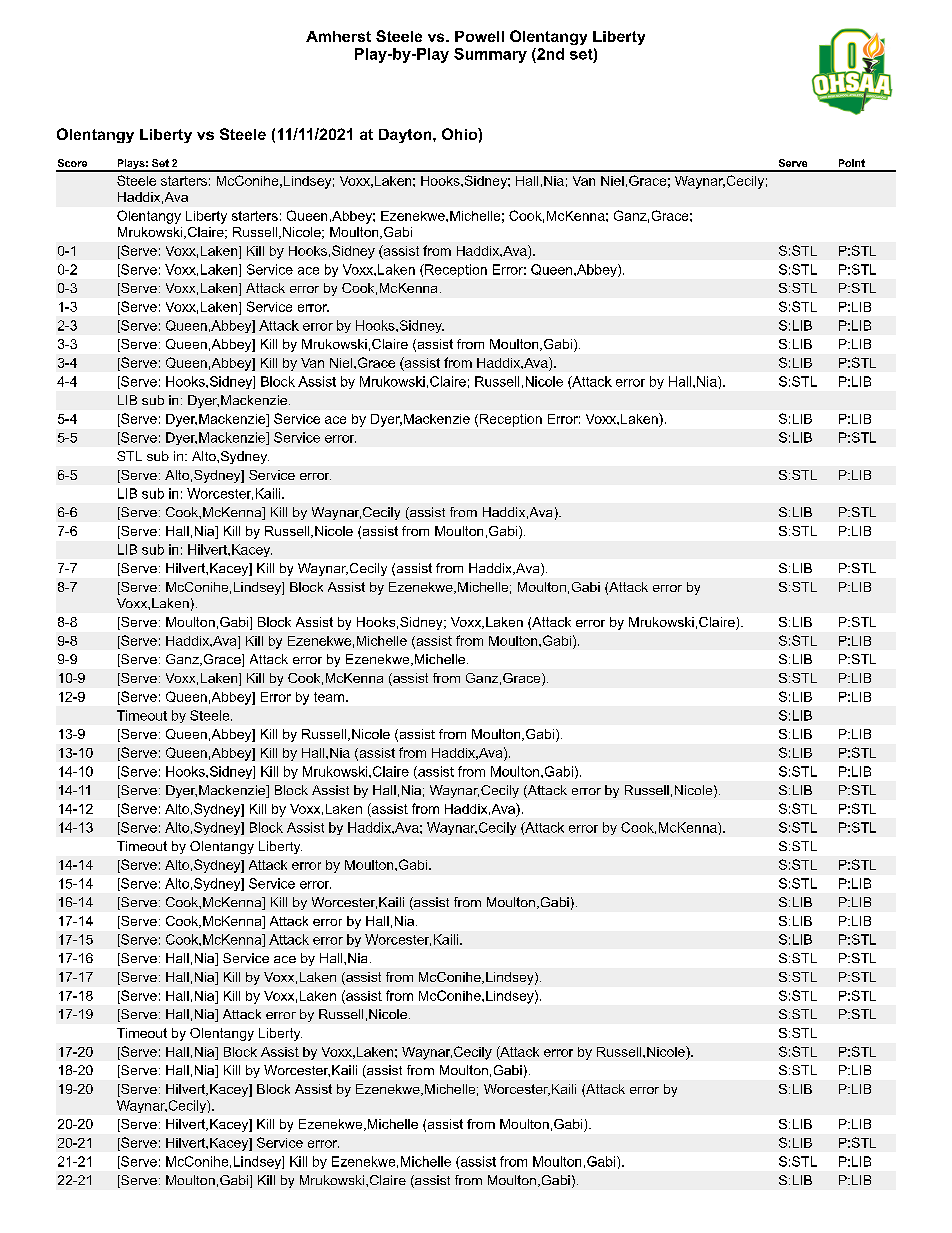 Image resolution: width=952 pixels, height=1233 pixels. Describe the element at coordinates (490, 55) in the screenshot. I see `Summary` at that location.
